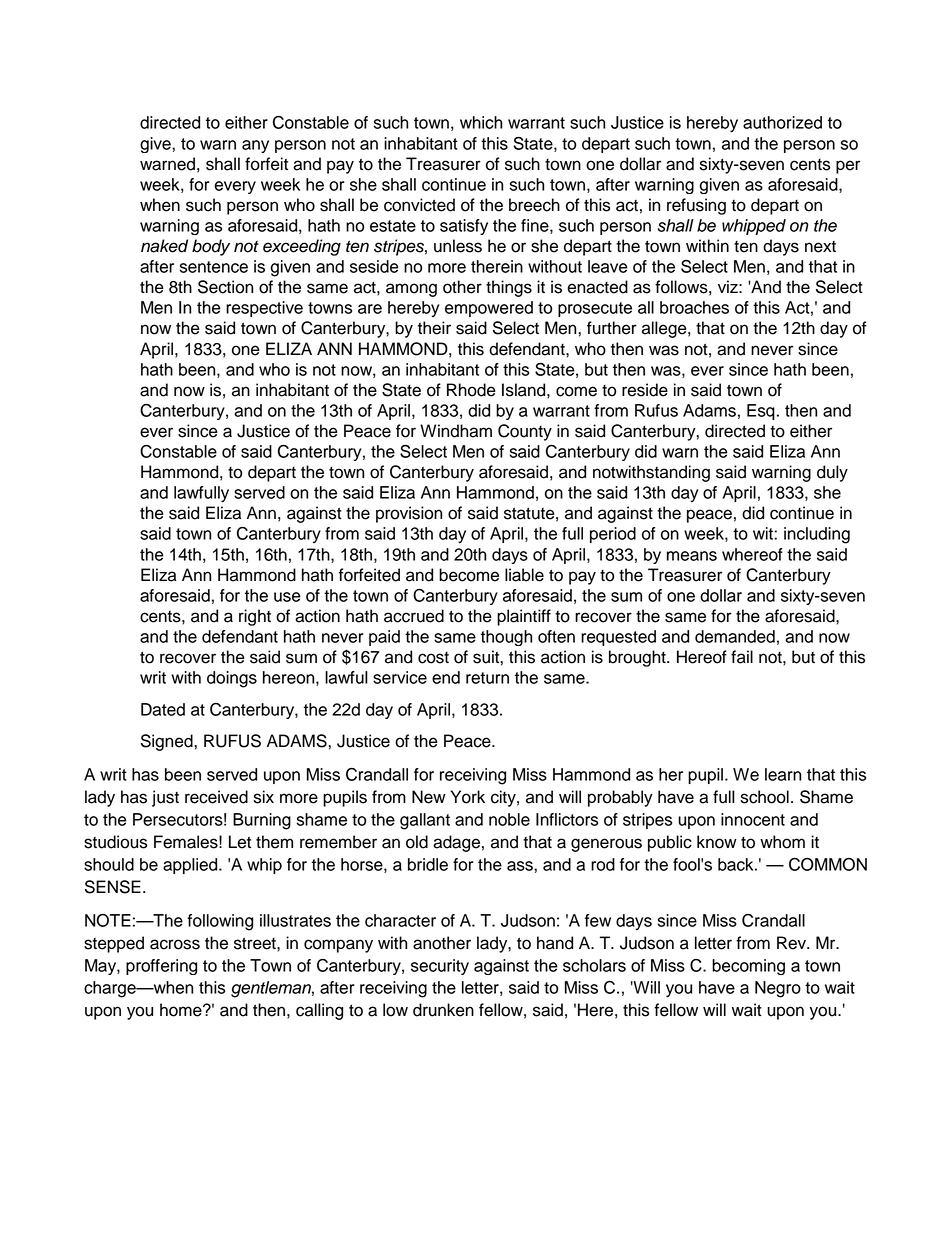 Image resolution: width=952 pixels, height=1233 pixels. I want to click on naked, so click(164, 246).
